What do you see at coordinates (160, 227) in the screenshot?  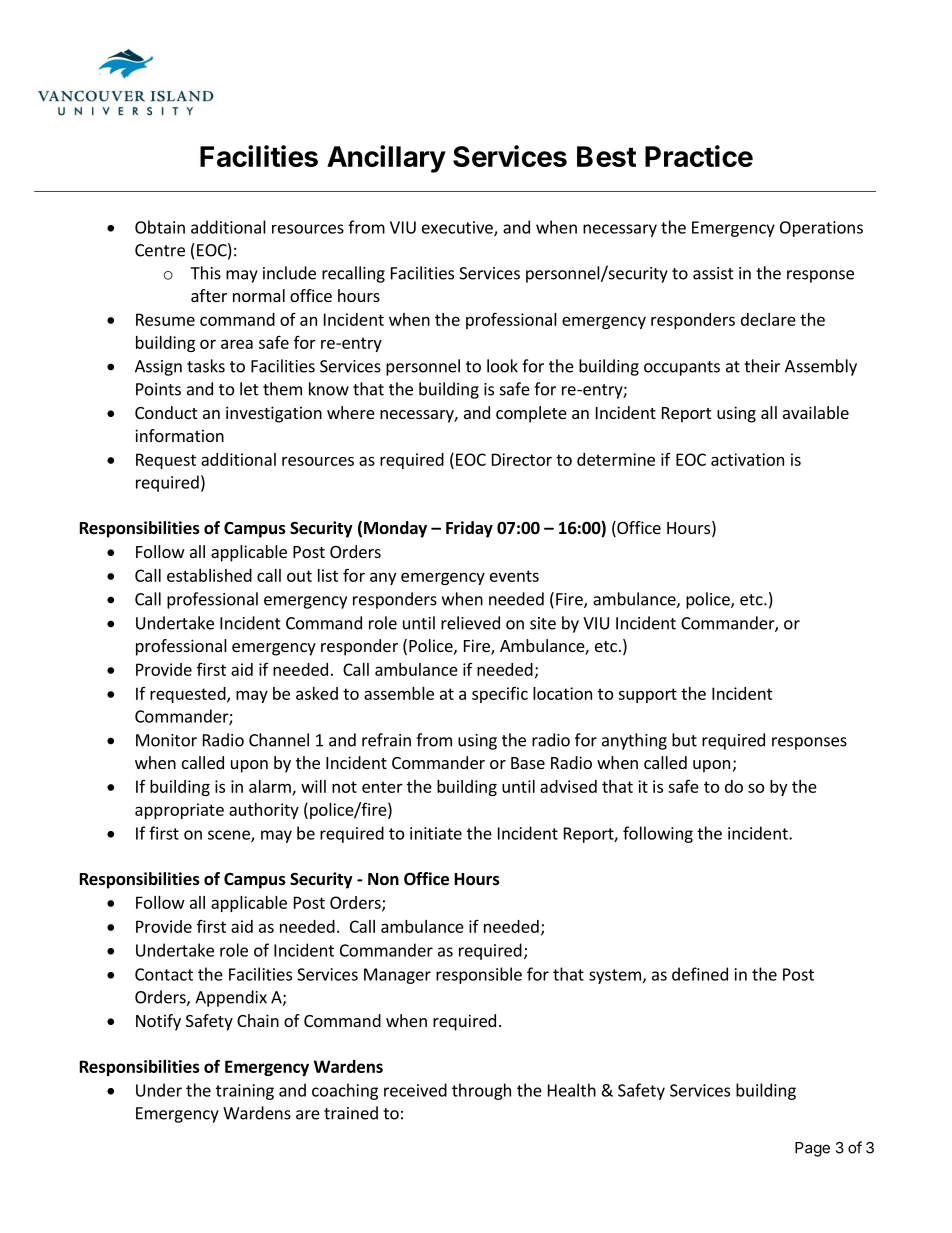 I see `Obtain` at bounding box center [160, 227].
